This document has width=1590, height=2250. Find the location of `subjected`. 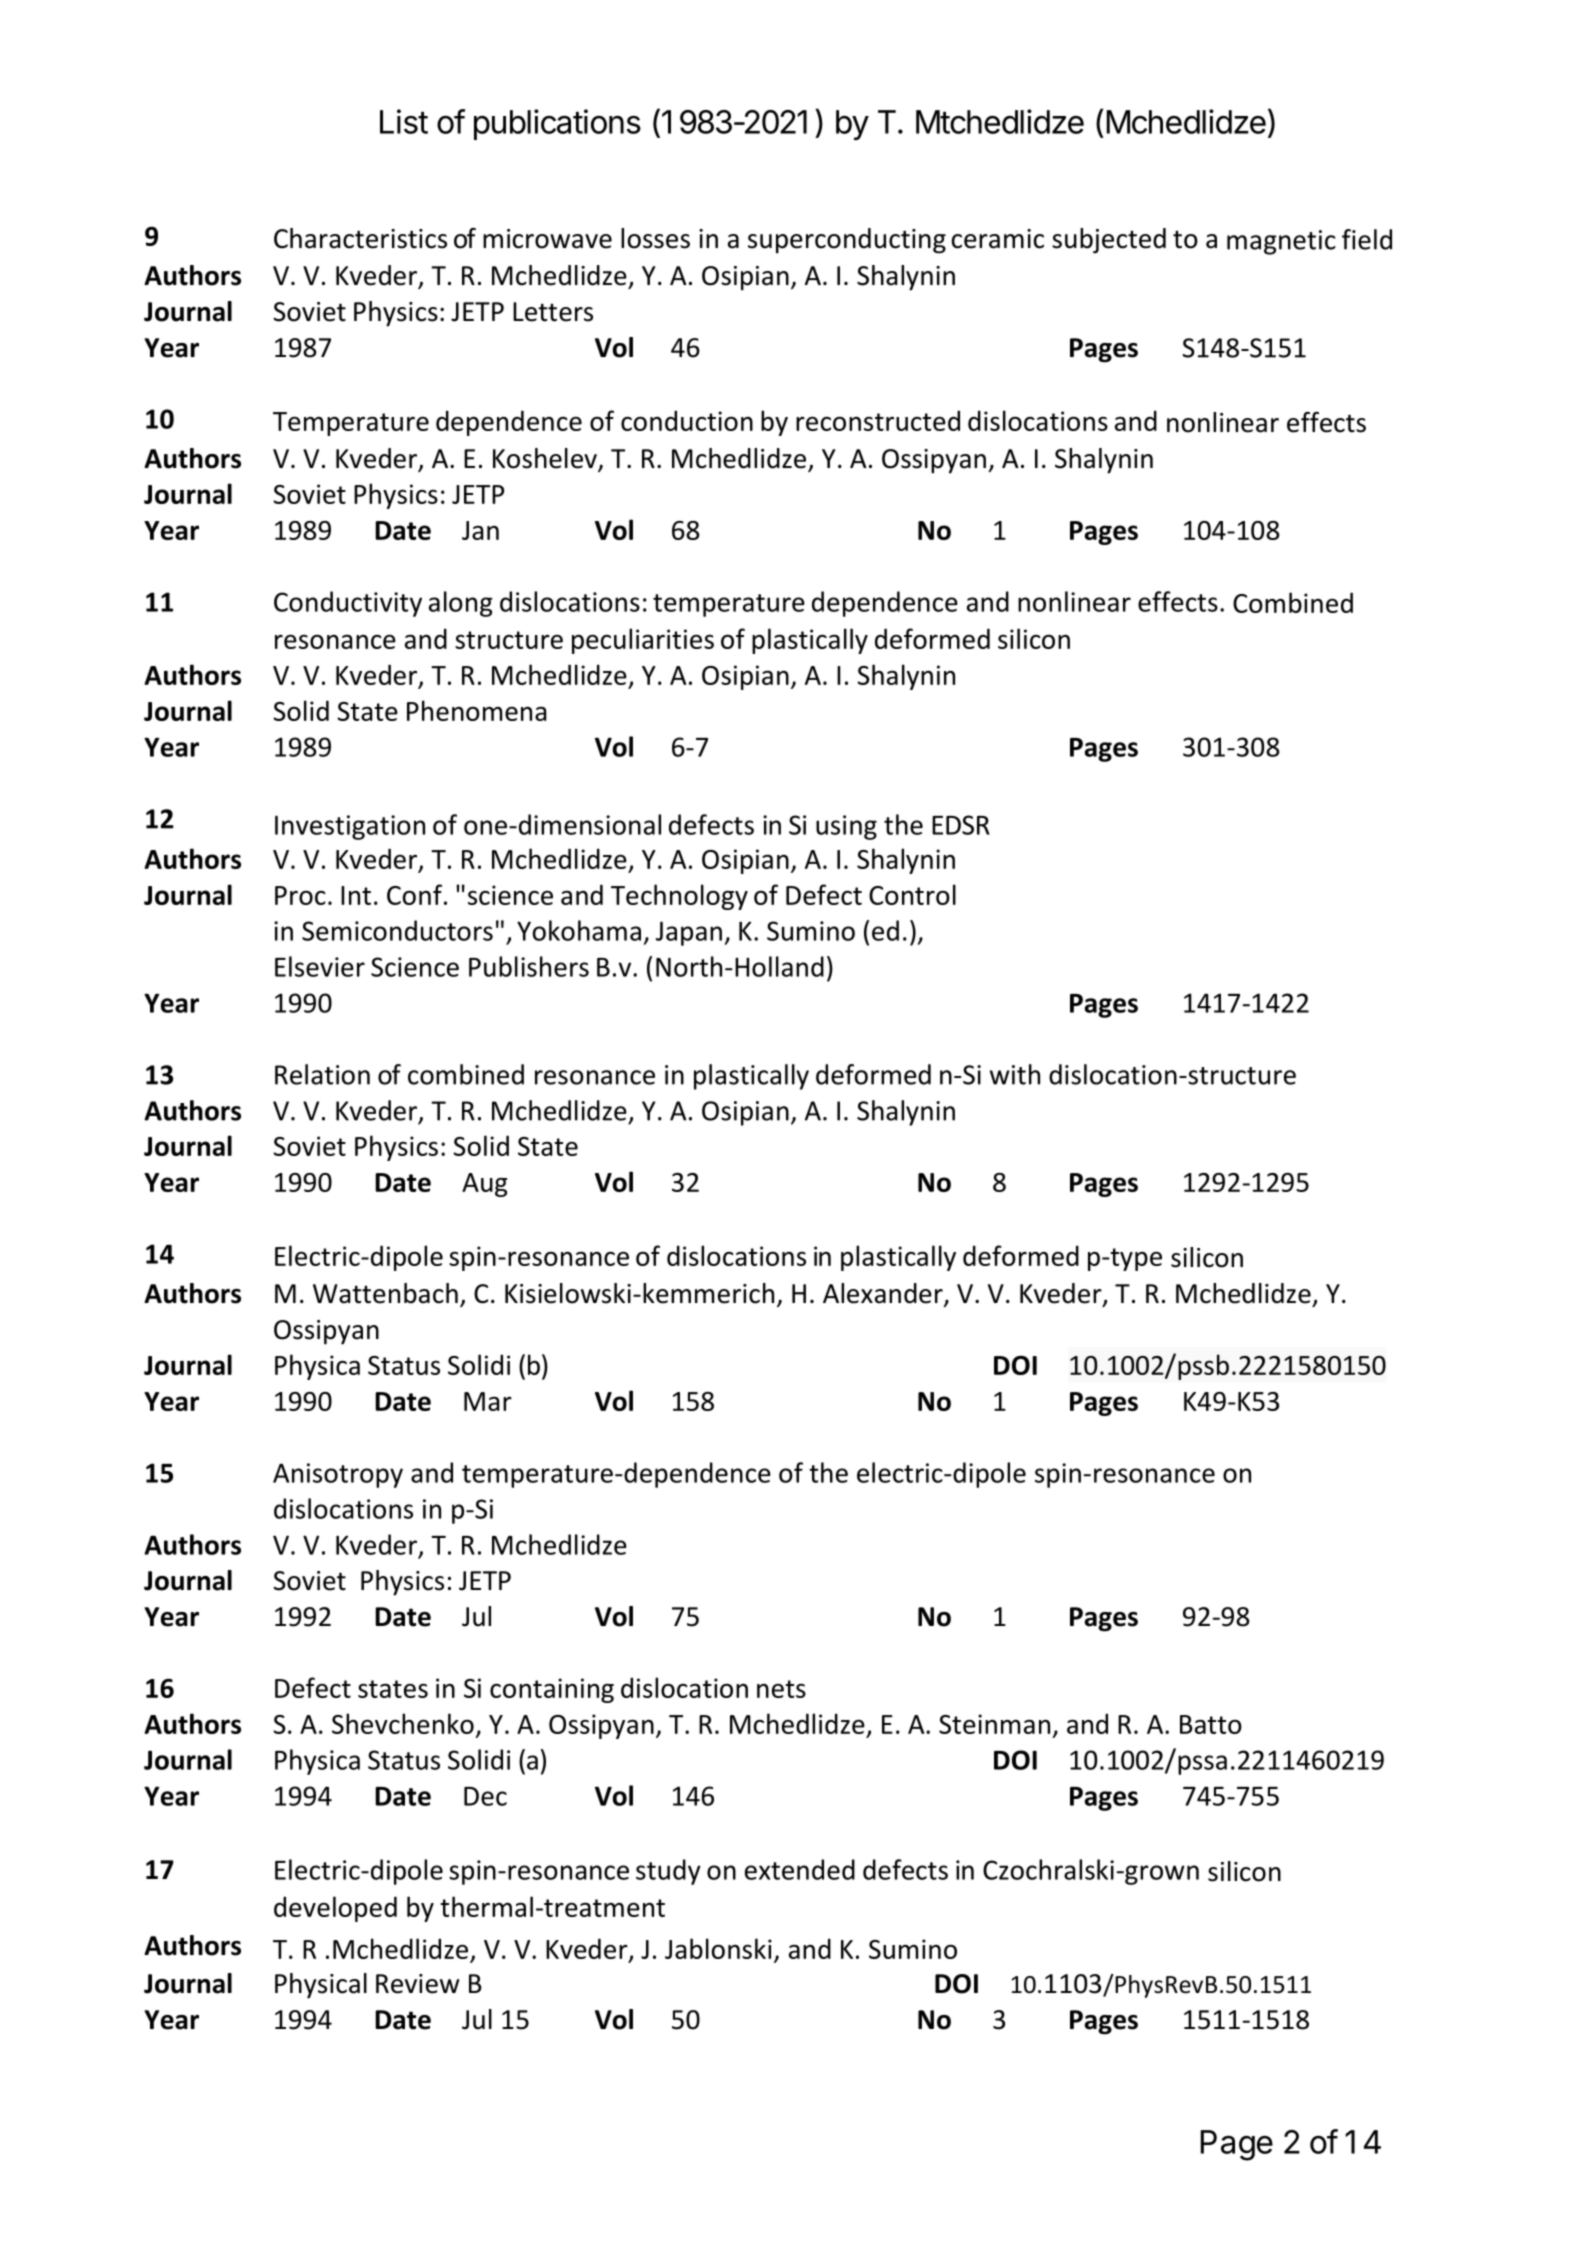

subjected is located at coordinates (1109, 241).
